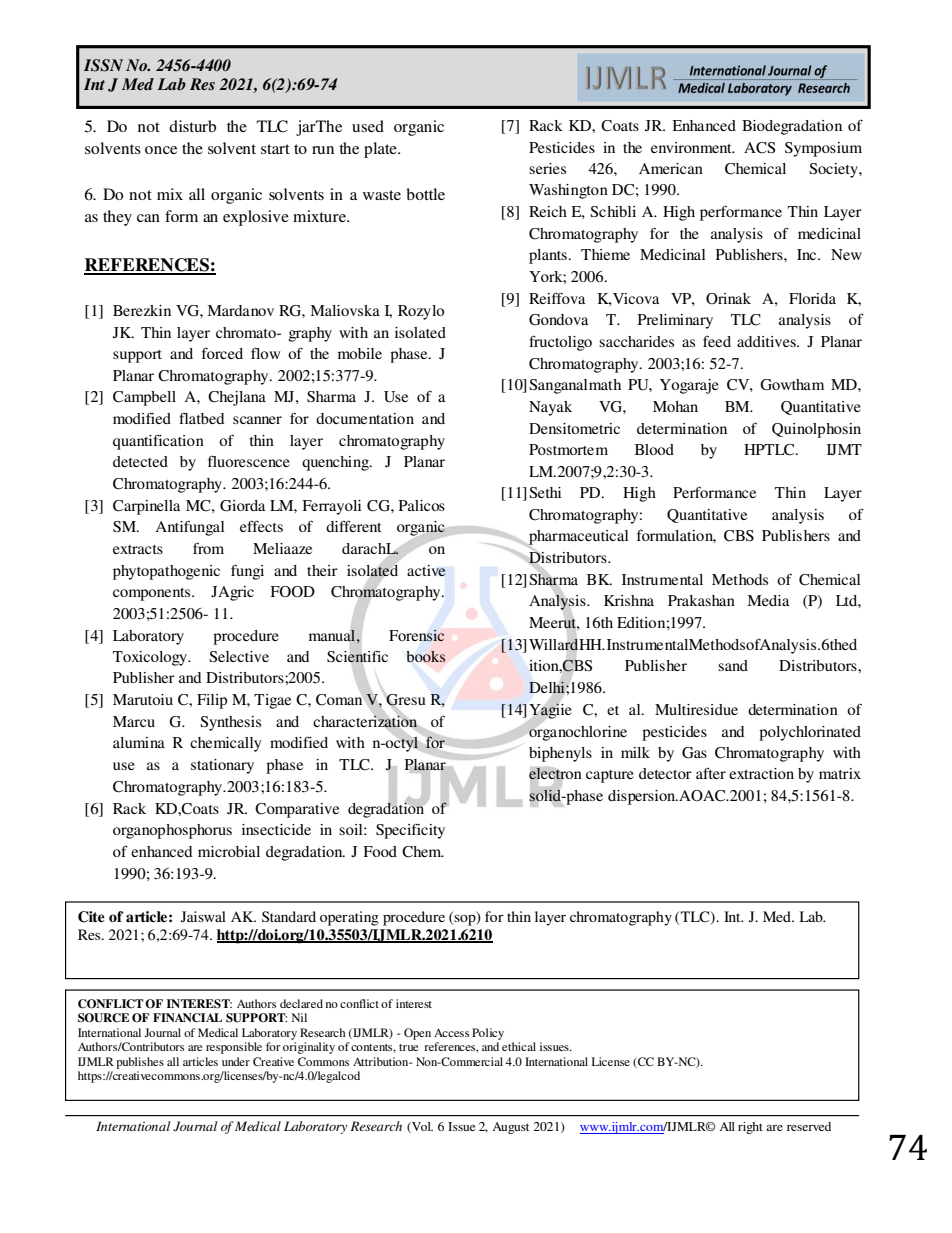 The height and width of the image is (1233, 952). What do you see at coordinates (368, 126) in the image?
I see `used` at bounding box center [368, 126].
